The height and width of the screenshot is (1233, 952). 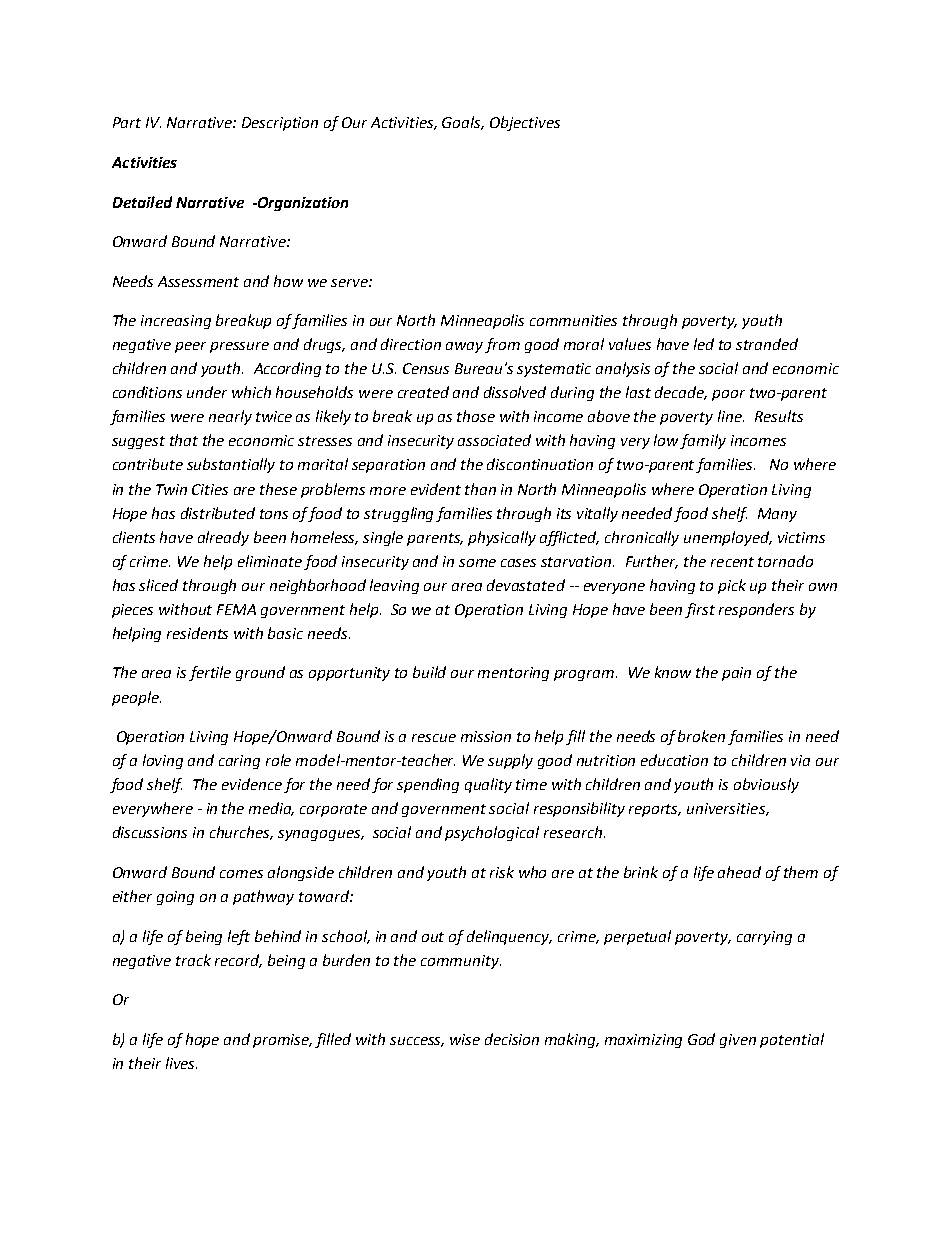 What do you see at coordinates (477, 563) in the screenshot?
I see `some` at bounding box center [477, 563].
